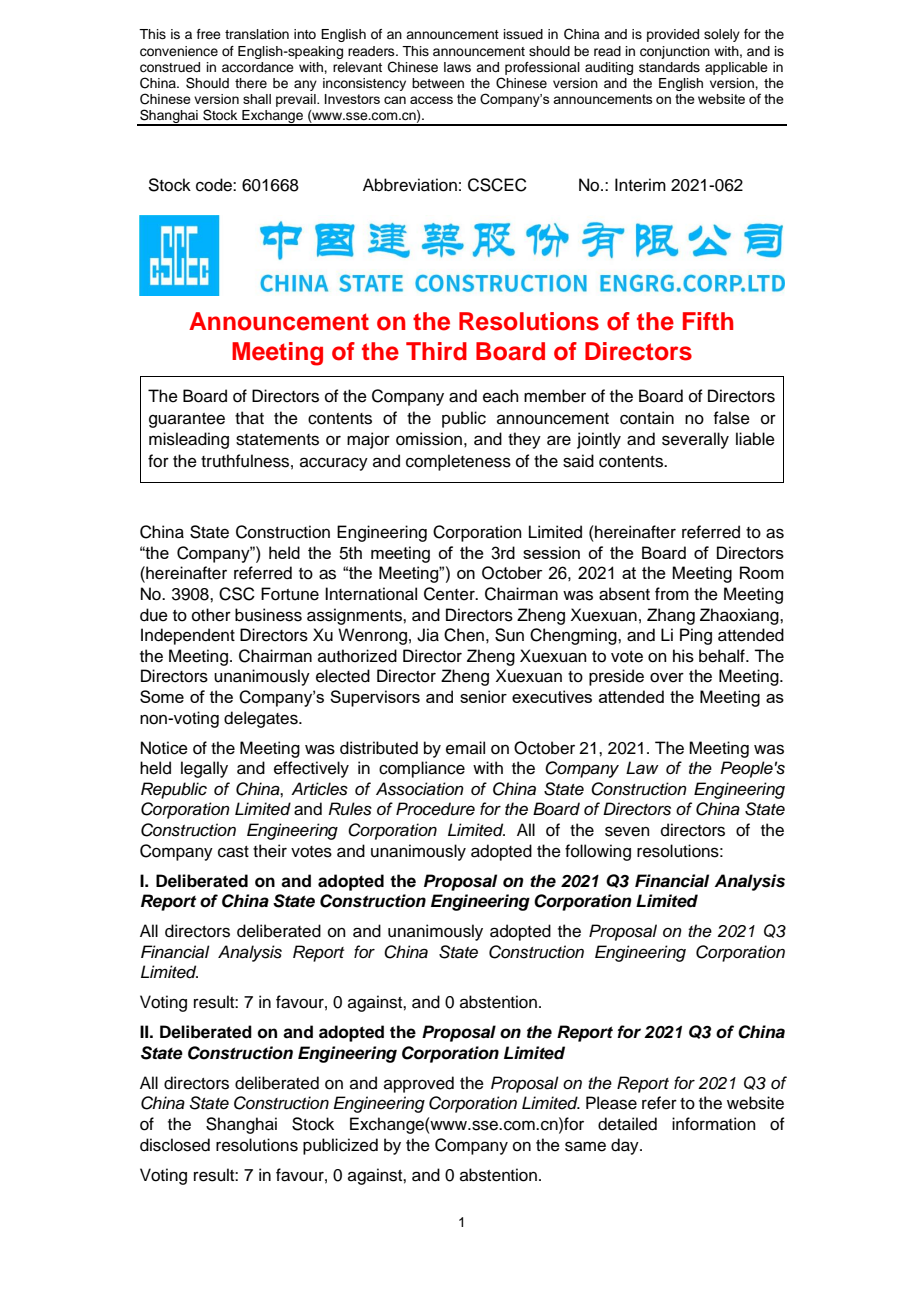 This page has width=924, height=1307. I want to click on that, so click(249, 418).
